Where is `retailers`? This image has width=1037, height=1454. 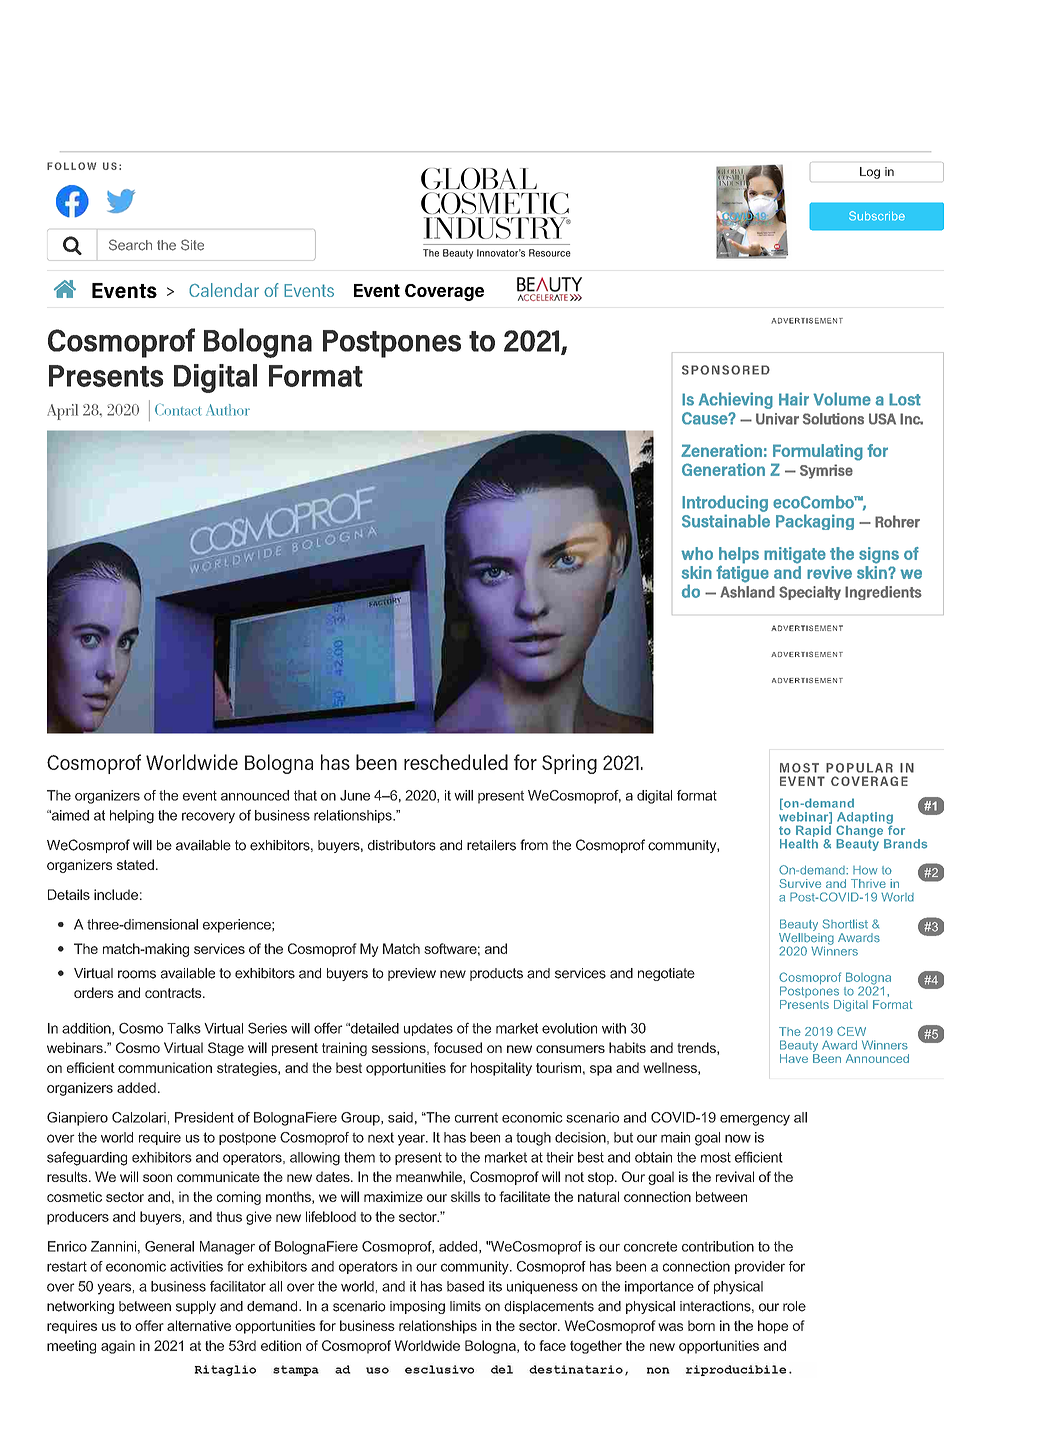
retailers is located at coordinates (491, 845).
